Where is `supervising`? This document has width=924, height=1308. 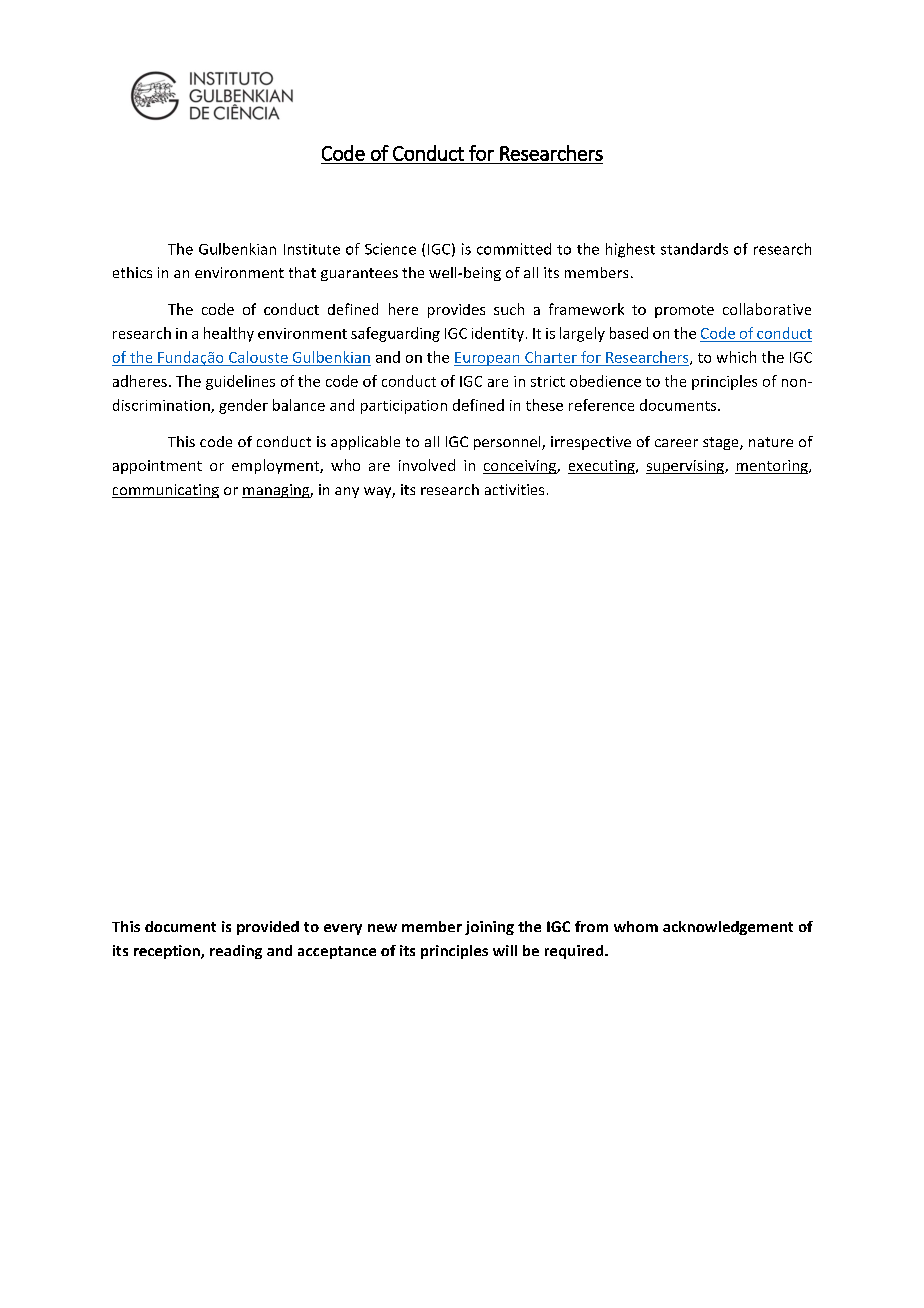 supervising is located at coordinates (686, 467).
